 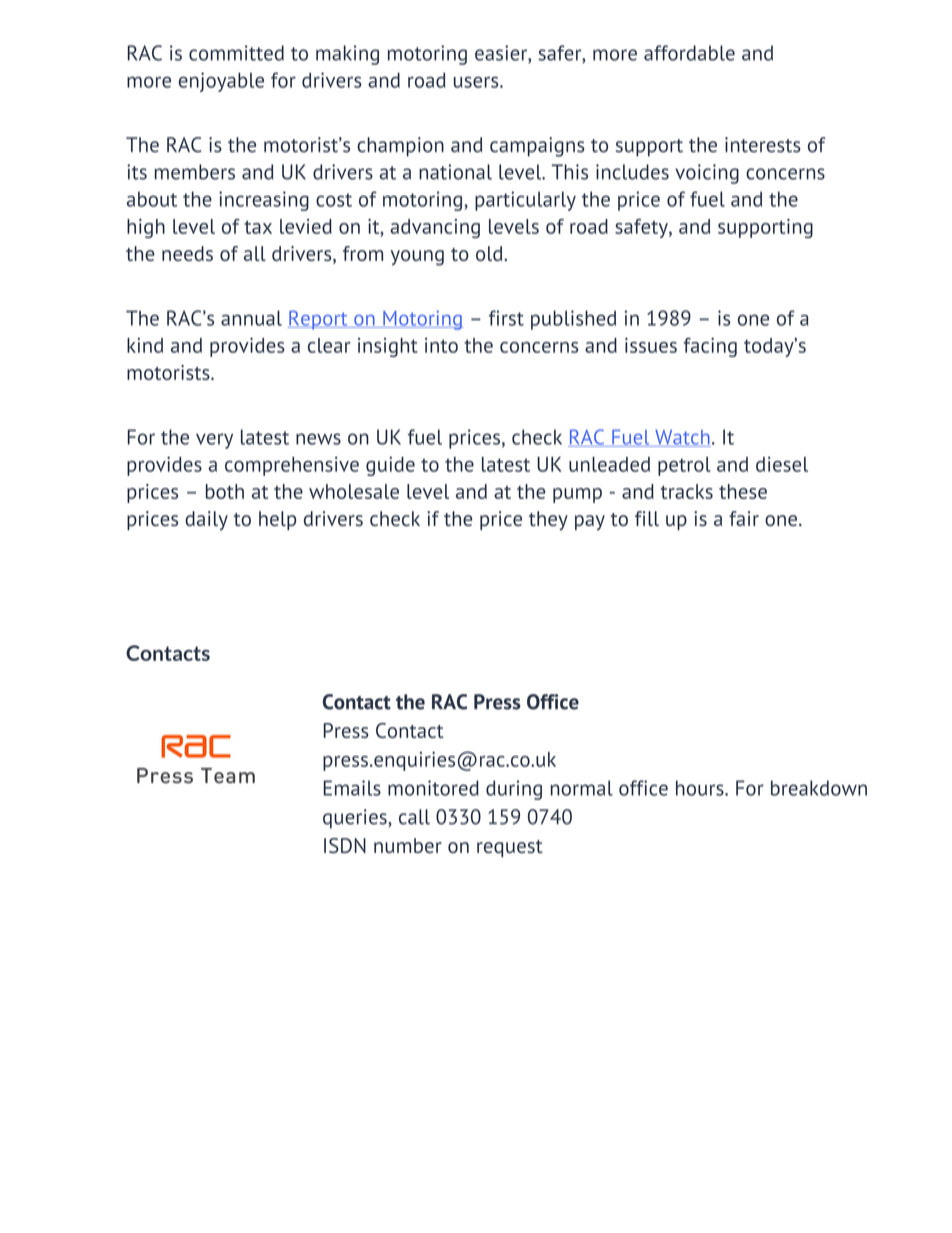 I want to click on daily, so click(x=206, y=520).
